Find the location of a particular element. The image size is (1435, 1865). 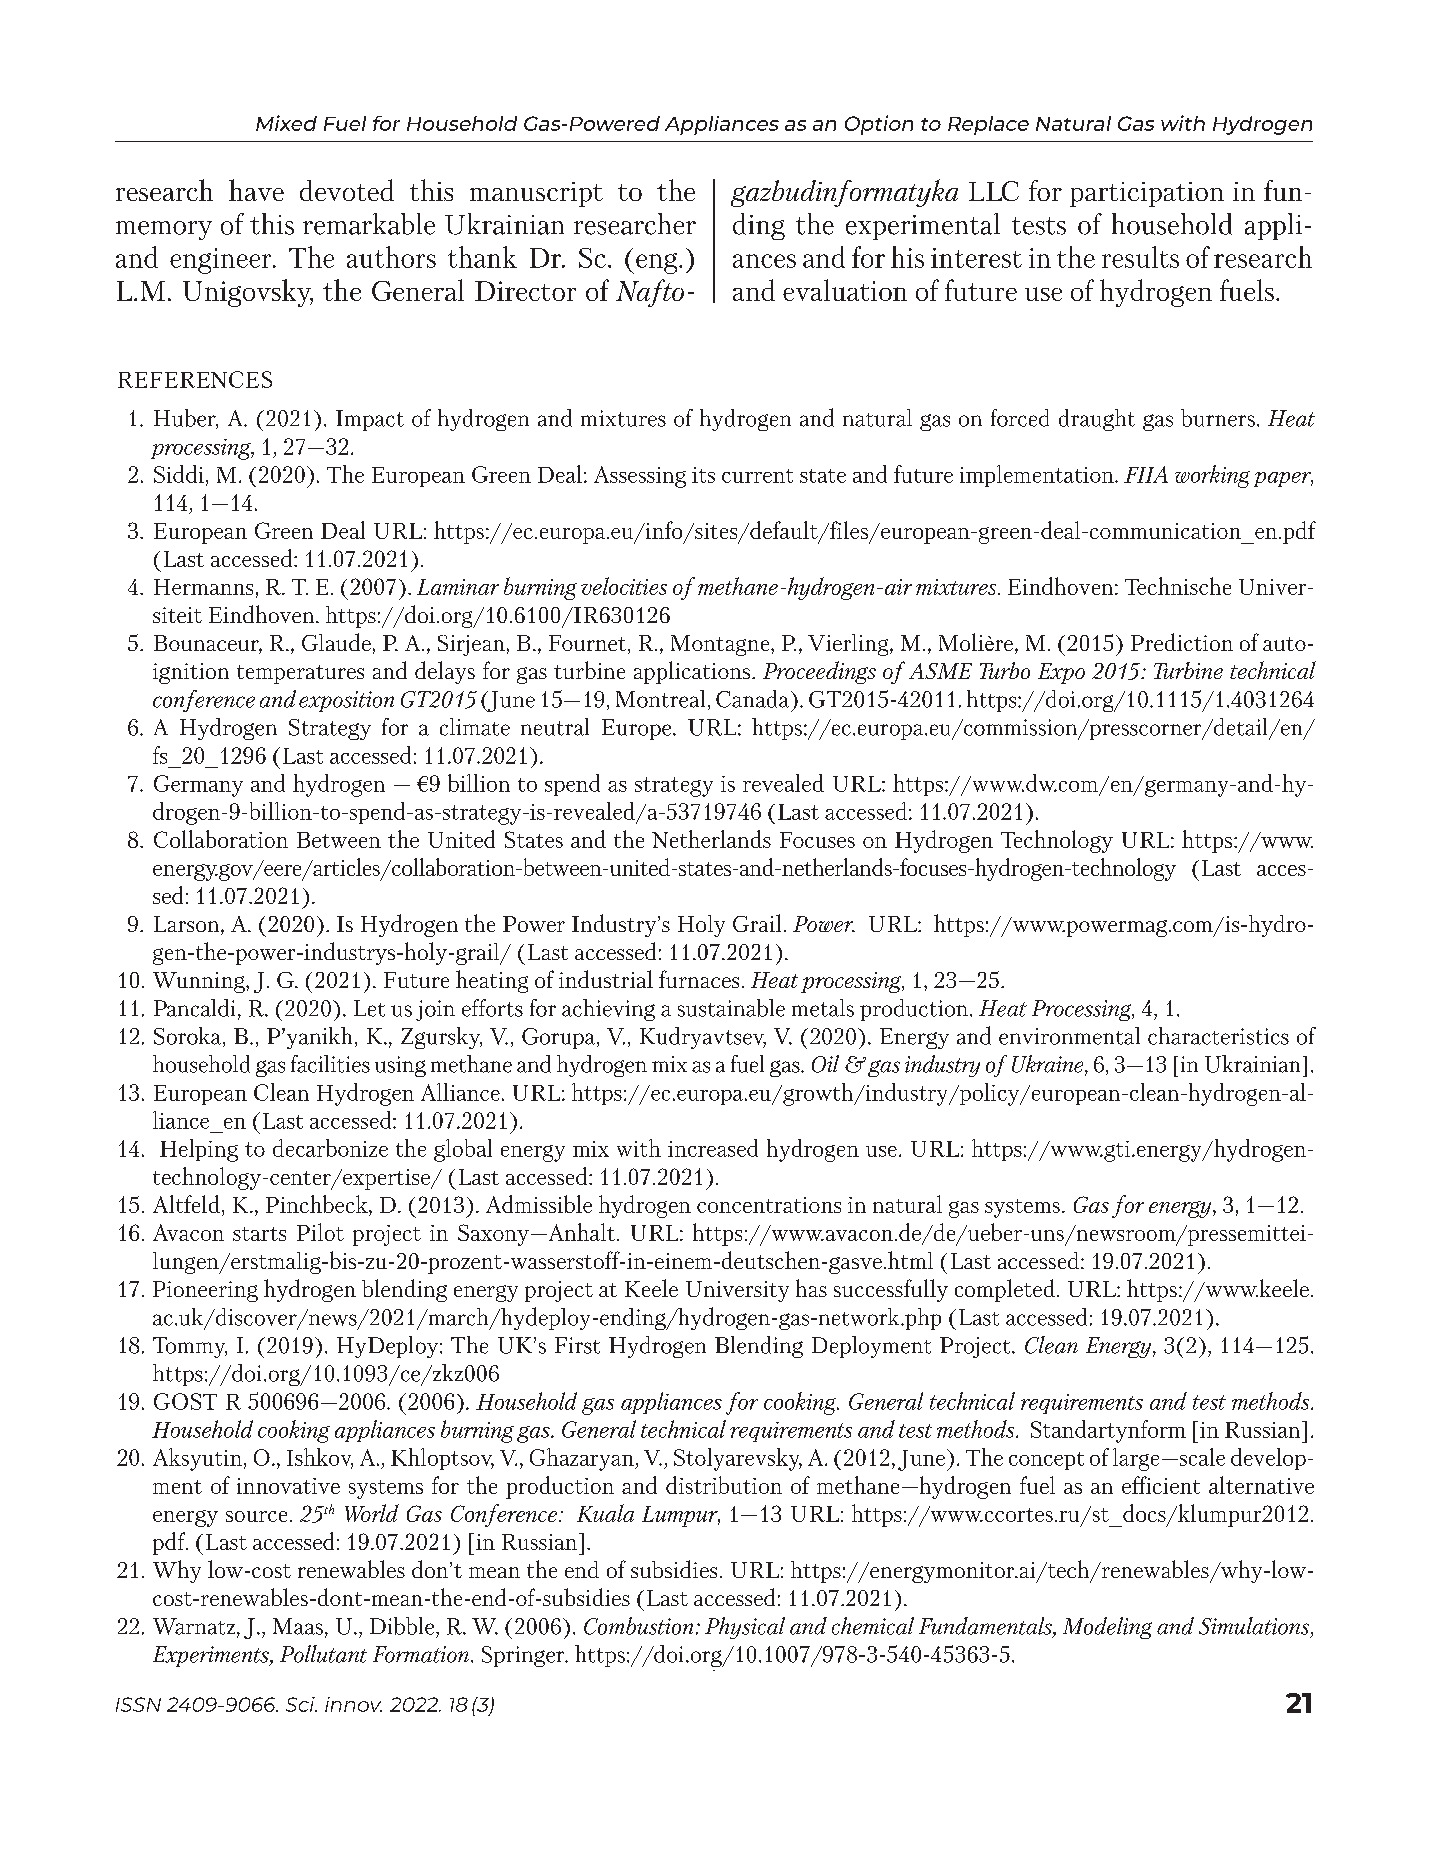

delays is located at coordinates (445, 672).
